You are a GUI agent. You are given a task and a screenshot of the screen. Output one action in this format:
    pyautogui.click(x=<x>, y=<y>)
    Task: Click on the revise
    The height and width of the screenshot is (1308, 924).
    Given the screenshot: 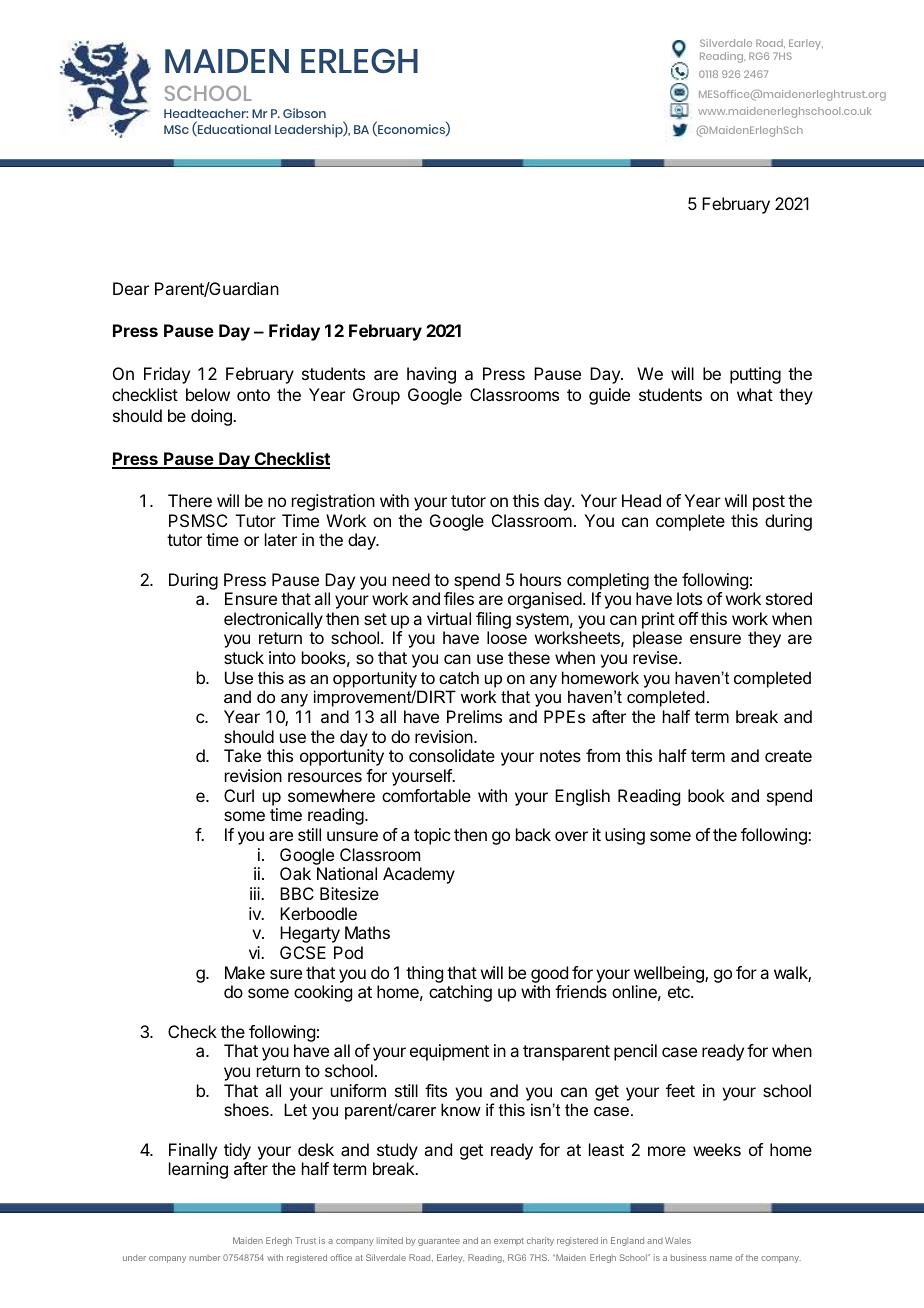 What is the action you would take?
    pyautogui.click(x=656, y=657)
